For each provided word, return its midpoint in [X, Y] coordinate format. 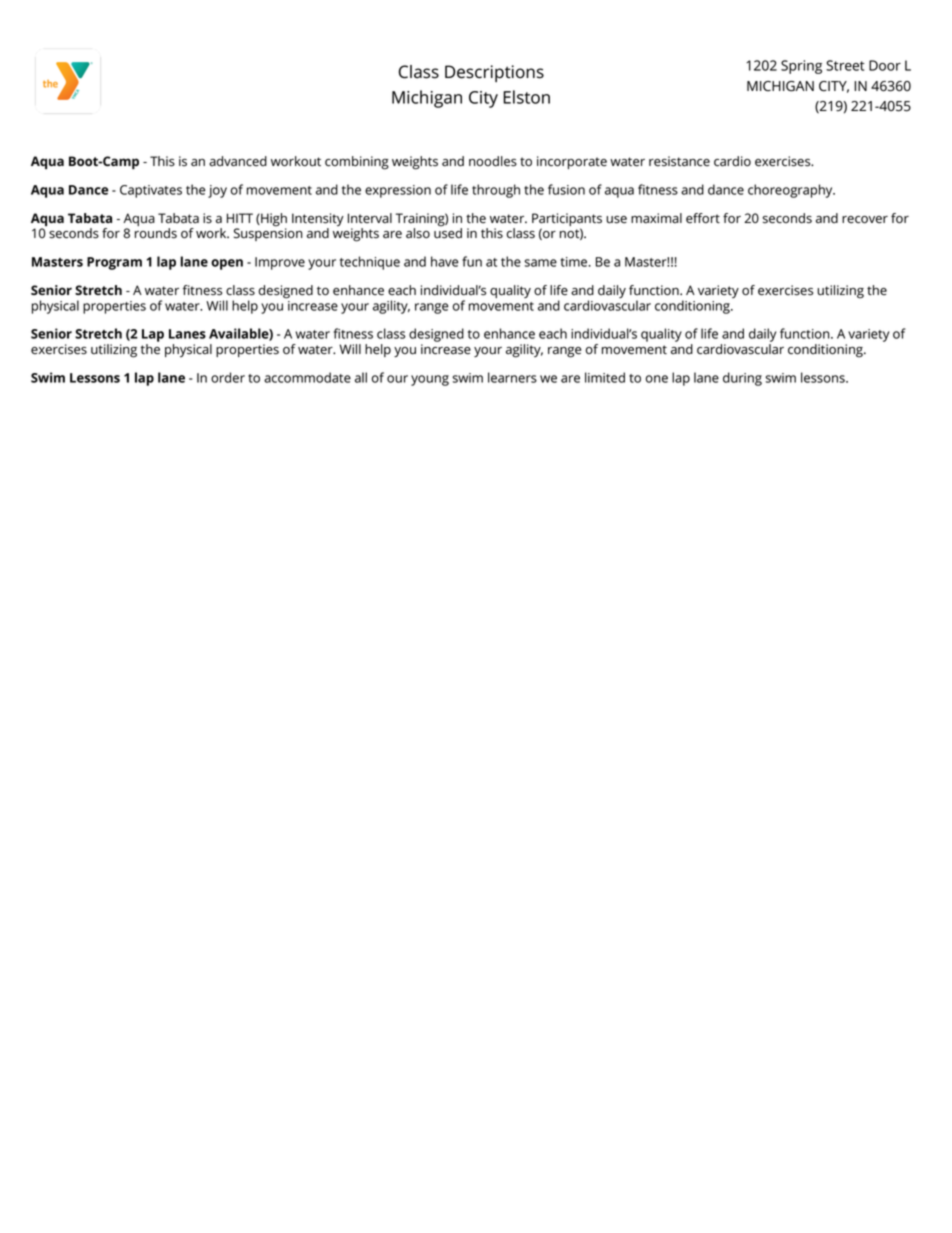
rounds [156, 233]
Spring [801, 67]
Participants [567, 219]
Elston [526, 97]
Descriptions [494, 73]
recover [865, 220]
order [228, 377]
